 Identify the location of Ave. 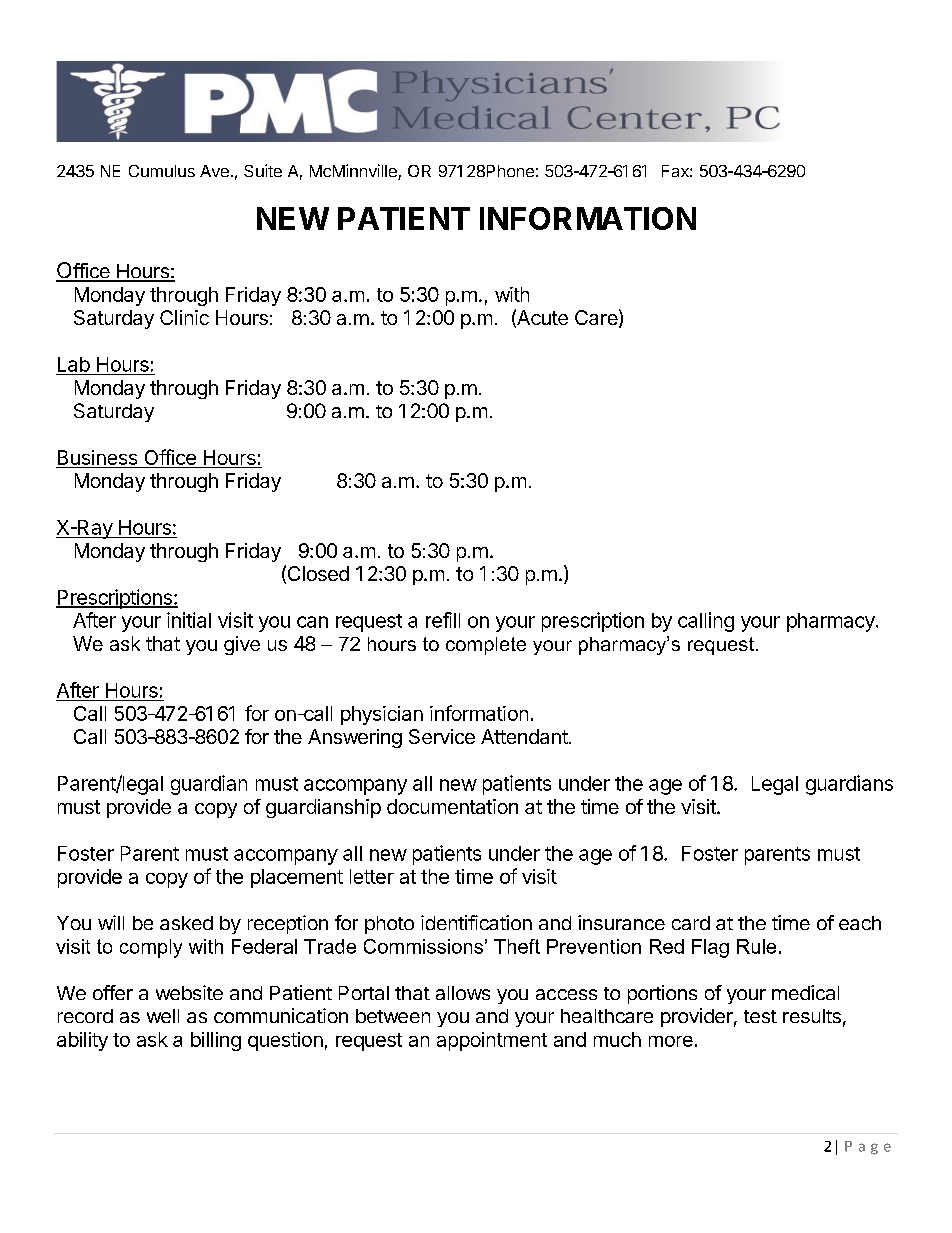
(214, 171).
